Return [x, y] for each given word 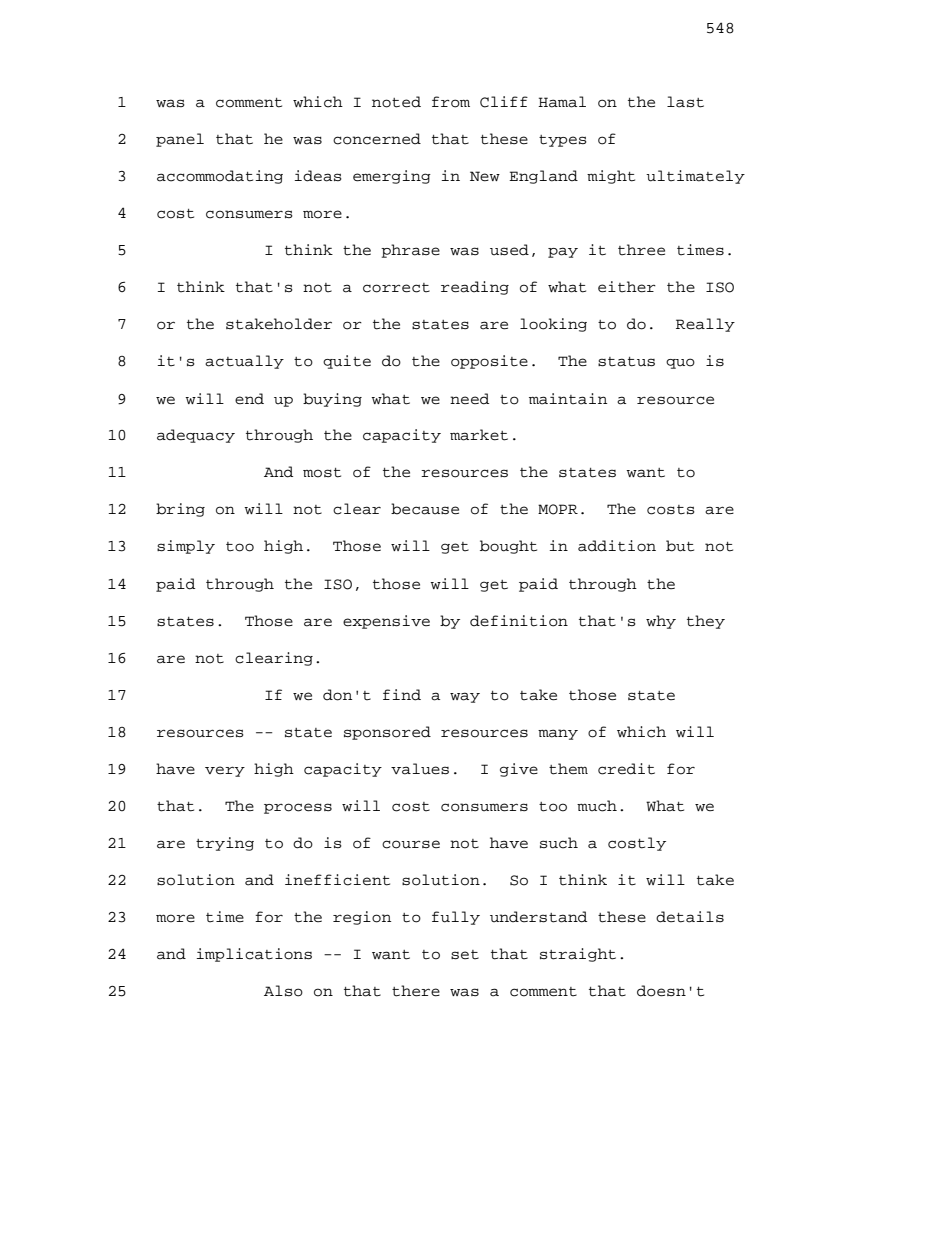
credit [626, 769]
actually [244, 362]
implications [254, 955]
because [425, 509]
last [685, 102]
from [451, 102]
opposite [489, 362]
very [225, 771]
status [626, 362]
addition [617, 546]
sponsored [387, 733]
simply [186, 547]
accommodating [220, 177]
